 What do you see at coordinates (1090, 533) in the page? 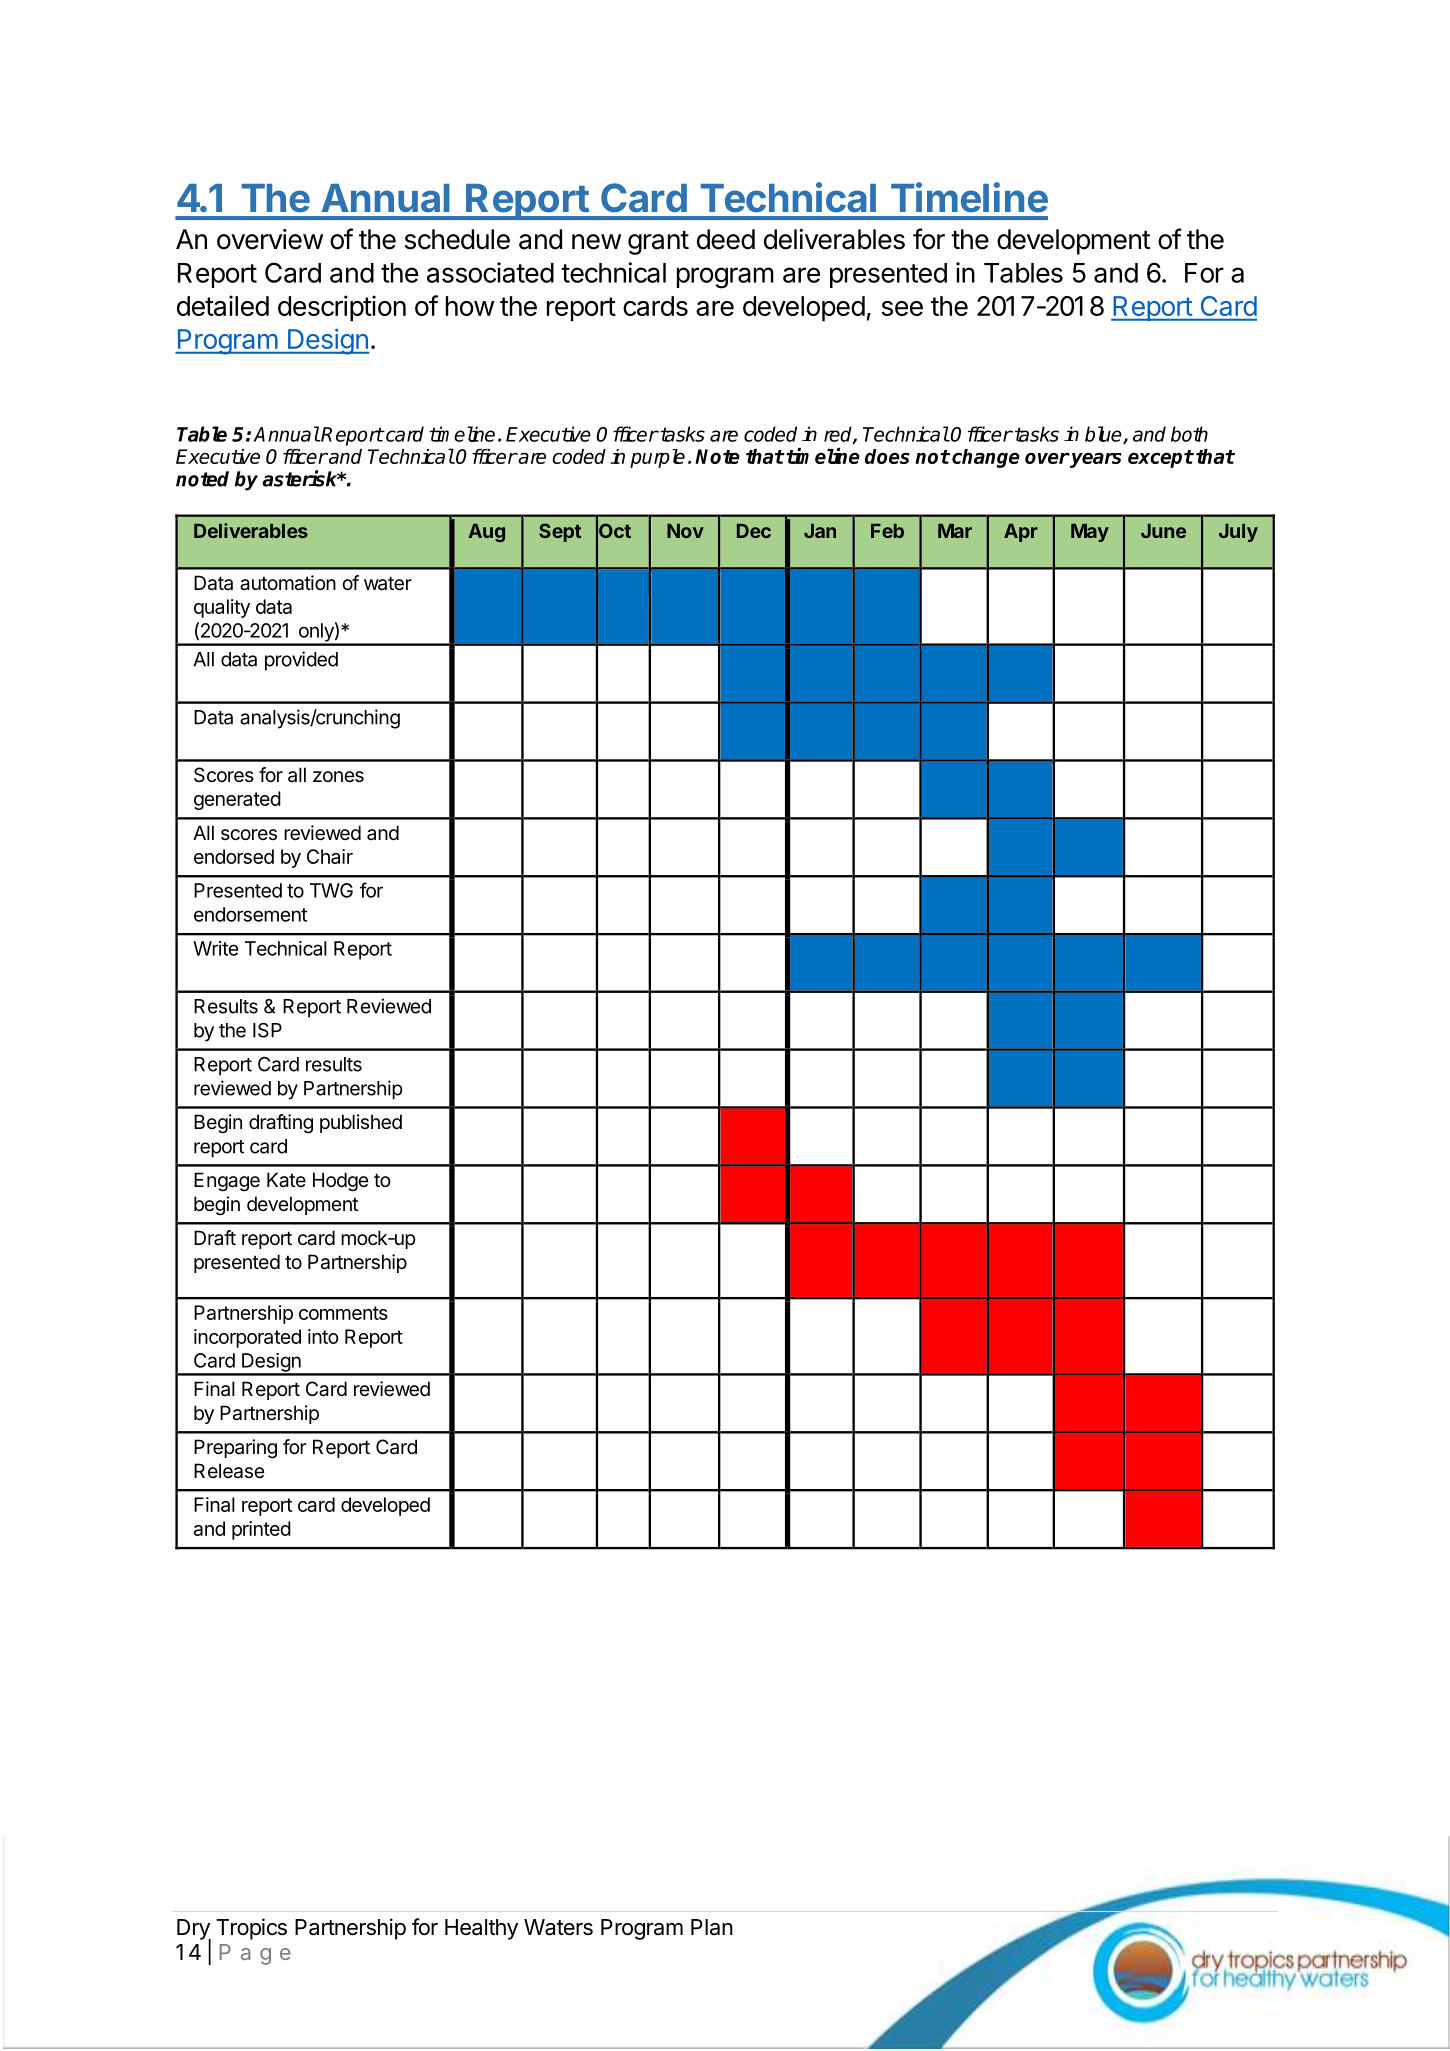
I see `May` at bounding box center [1090, 533].
